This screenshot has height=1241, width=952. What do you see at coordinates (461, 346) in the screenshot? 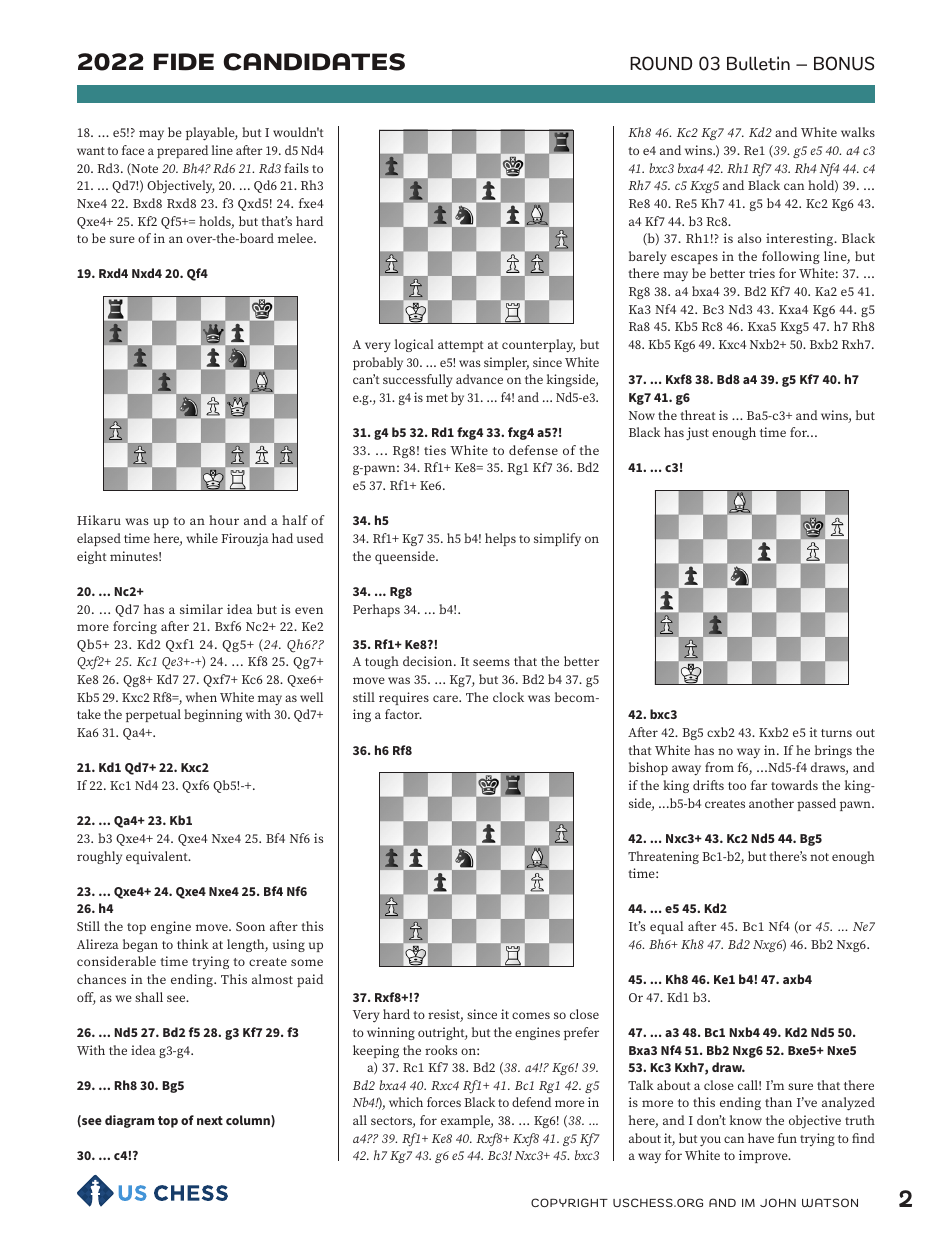
I see `attempt` at bounding box center [461, 346].
